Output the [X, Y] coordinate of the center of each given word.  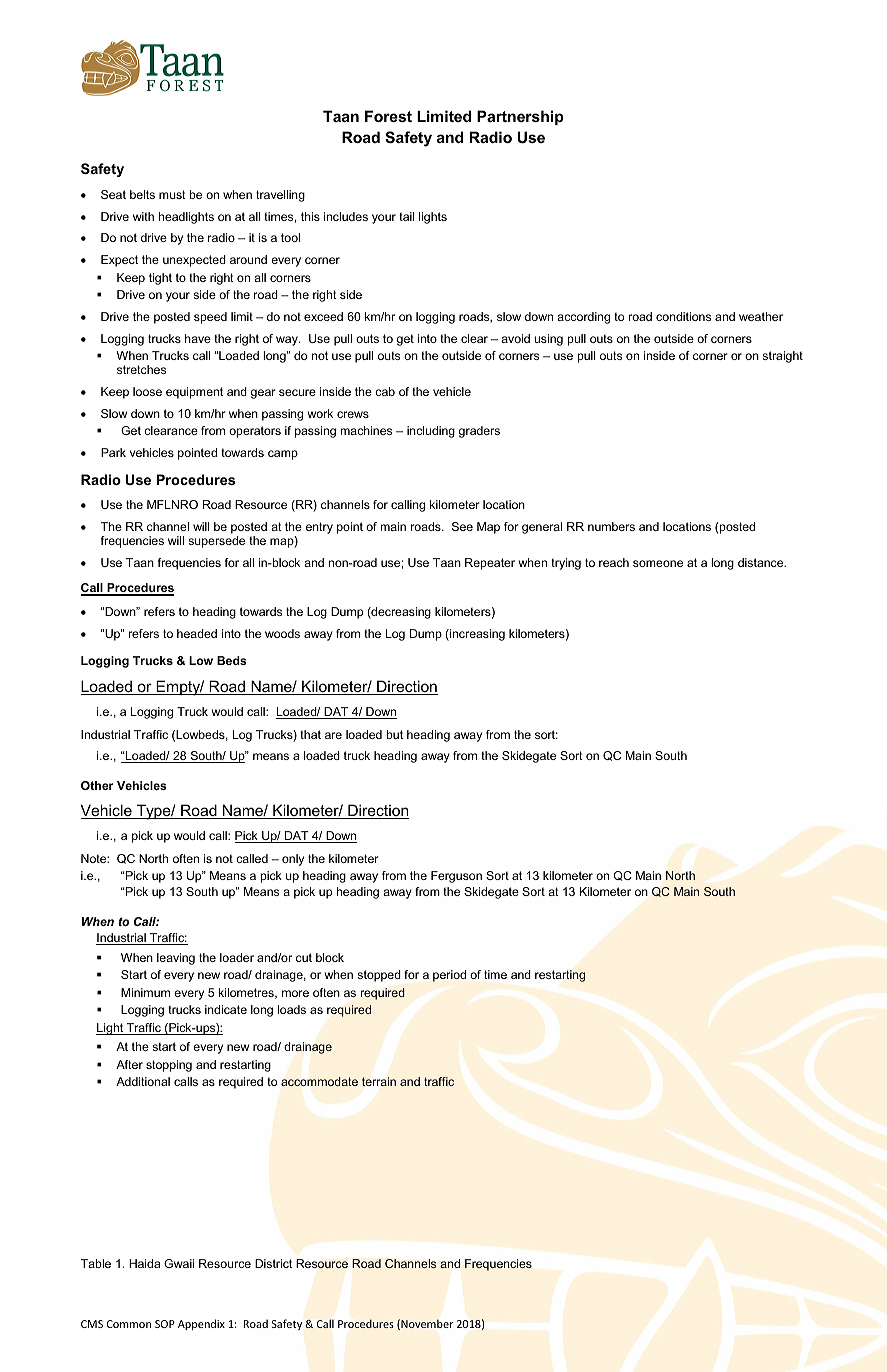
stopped [379, 976]
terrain [379, 1081]
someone [658, 563]
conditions [683, 316]
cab [385, 391]
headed [197, 633]
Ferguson [456, 877]
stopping [169, 1066]
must [172, 194]
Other [97, 785]
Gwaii [179, 1263]
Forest [388, 116]
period [449, 976]
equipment [194, 393]
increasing [476, 635]
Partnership [520, 117]
